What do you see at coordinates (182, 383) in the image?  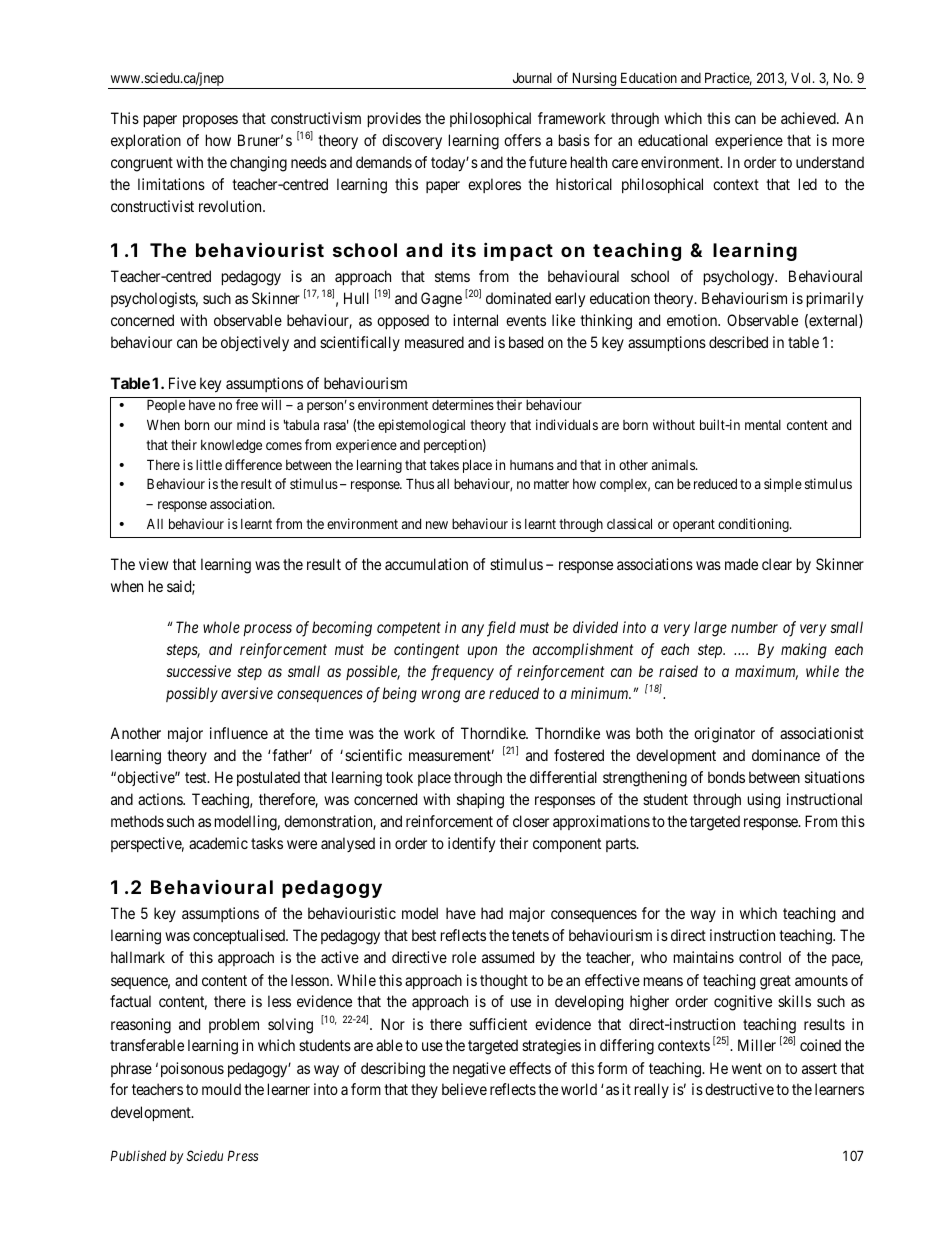 I see `Five` at bounding box center [182, 383].
